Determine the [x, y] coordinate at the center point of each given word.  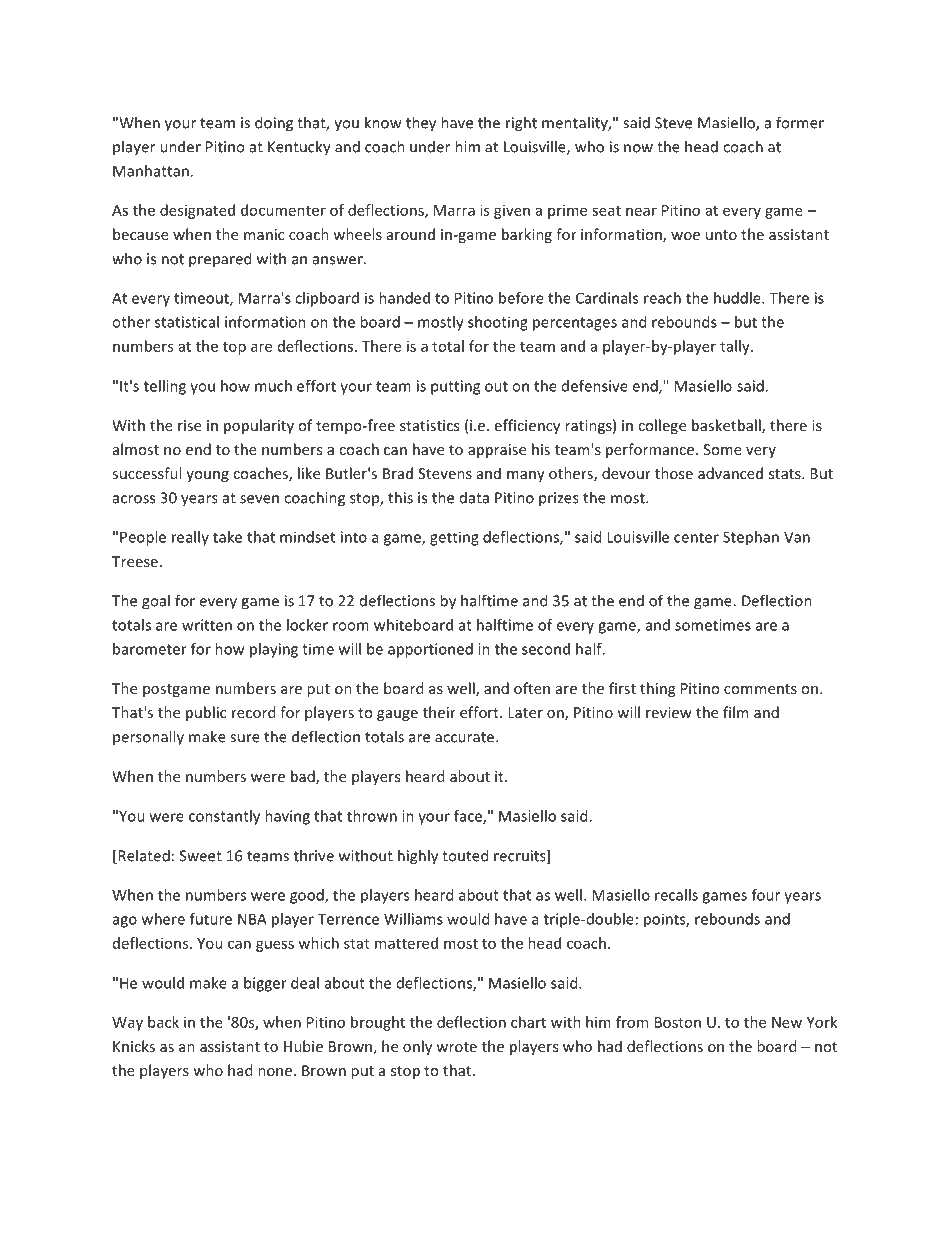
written [207, 625]
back [163, 1022]
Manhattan [151, 171]
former [800, 122]
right [521, 124]
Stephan [751, 538]
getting [454, 538]
